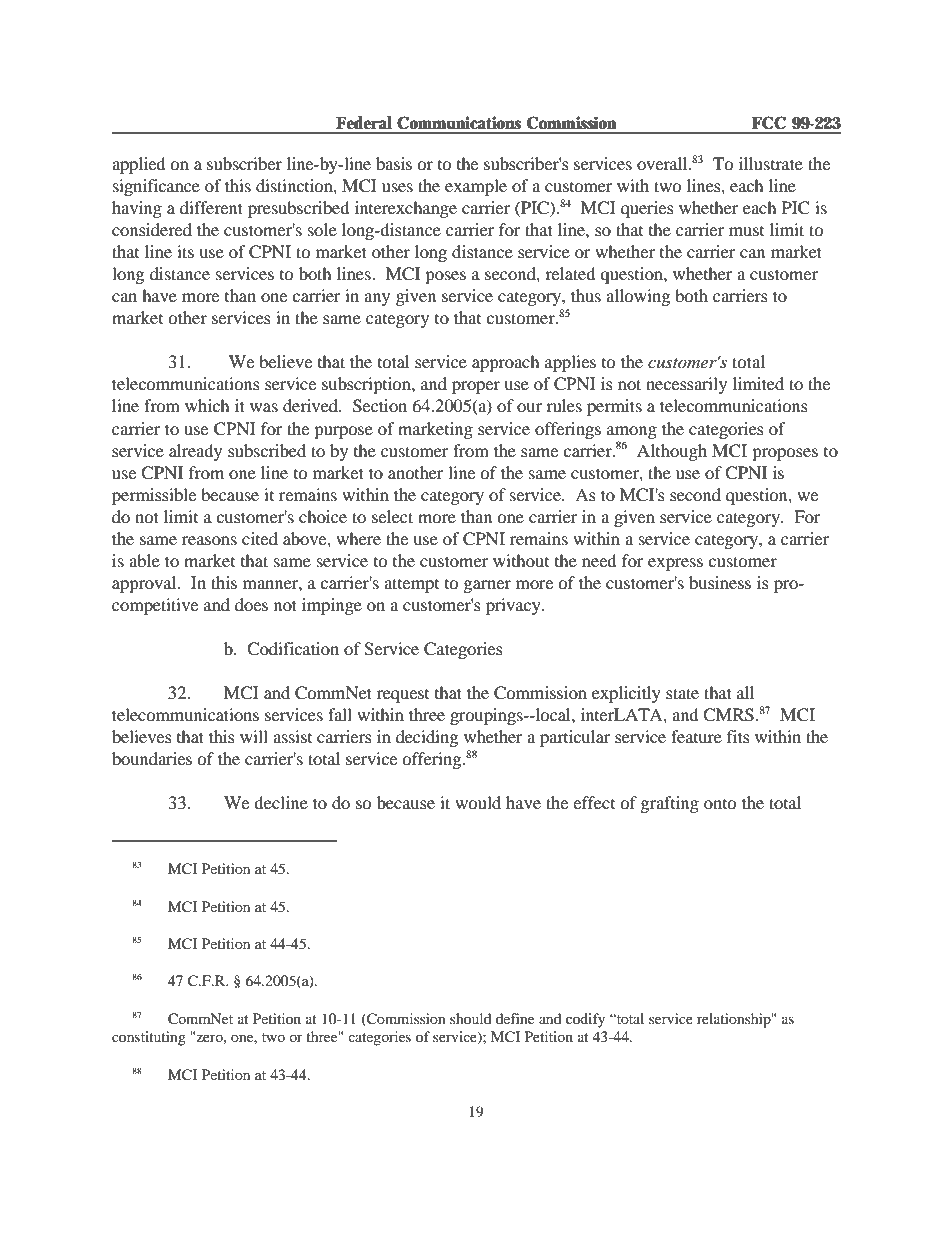 This page has width=952, height=1233. I want to click on significance, so click(156, 187).
